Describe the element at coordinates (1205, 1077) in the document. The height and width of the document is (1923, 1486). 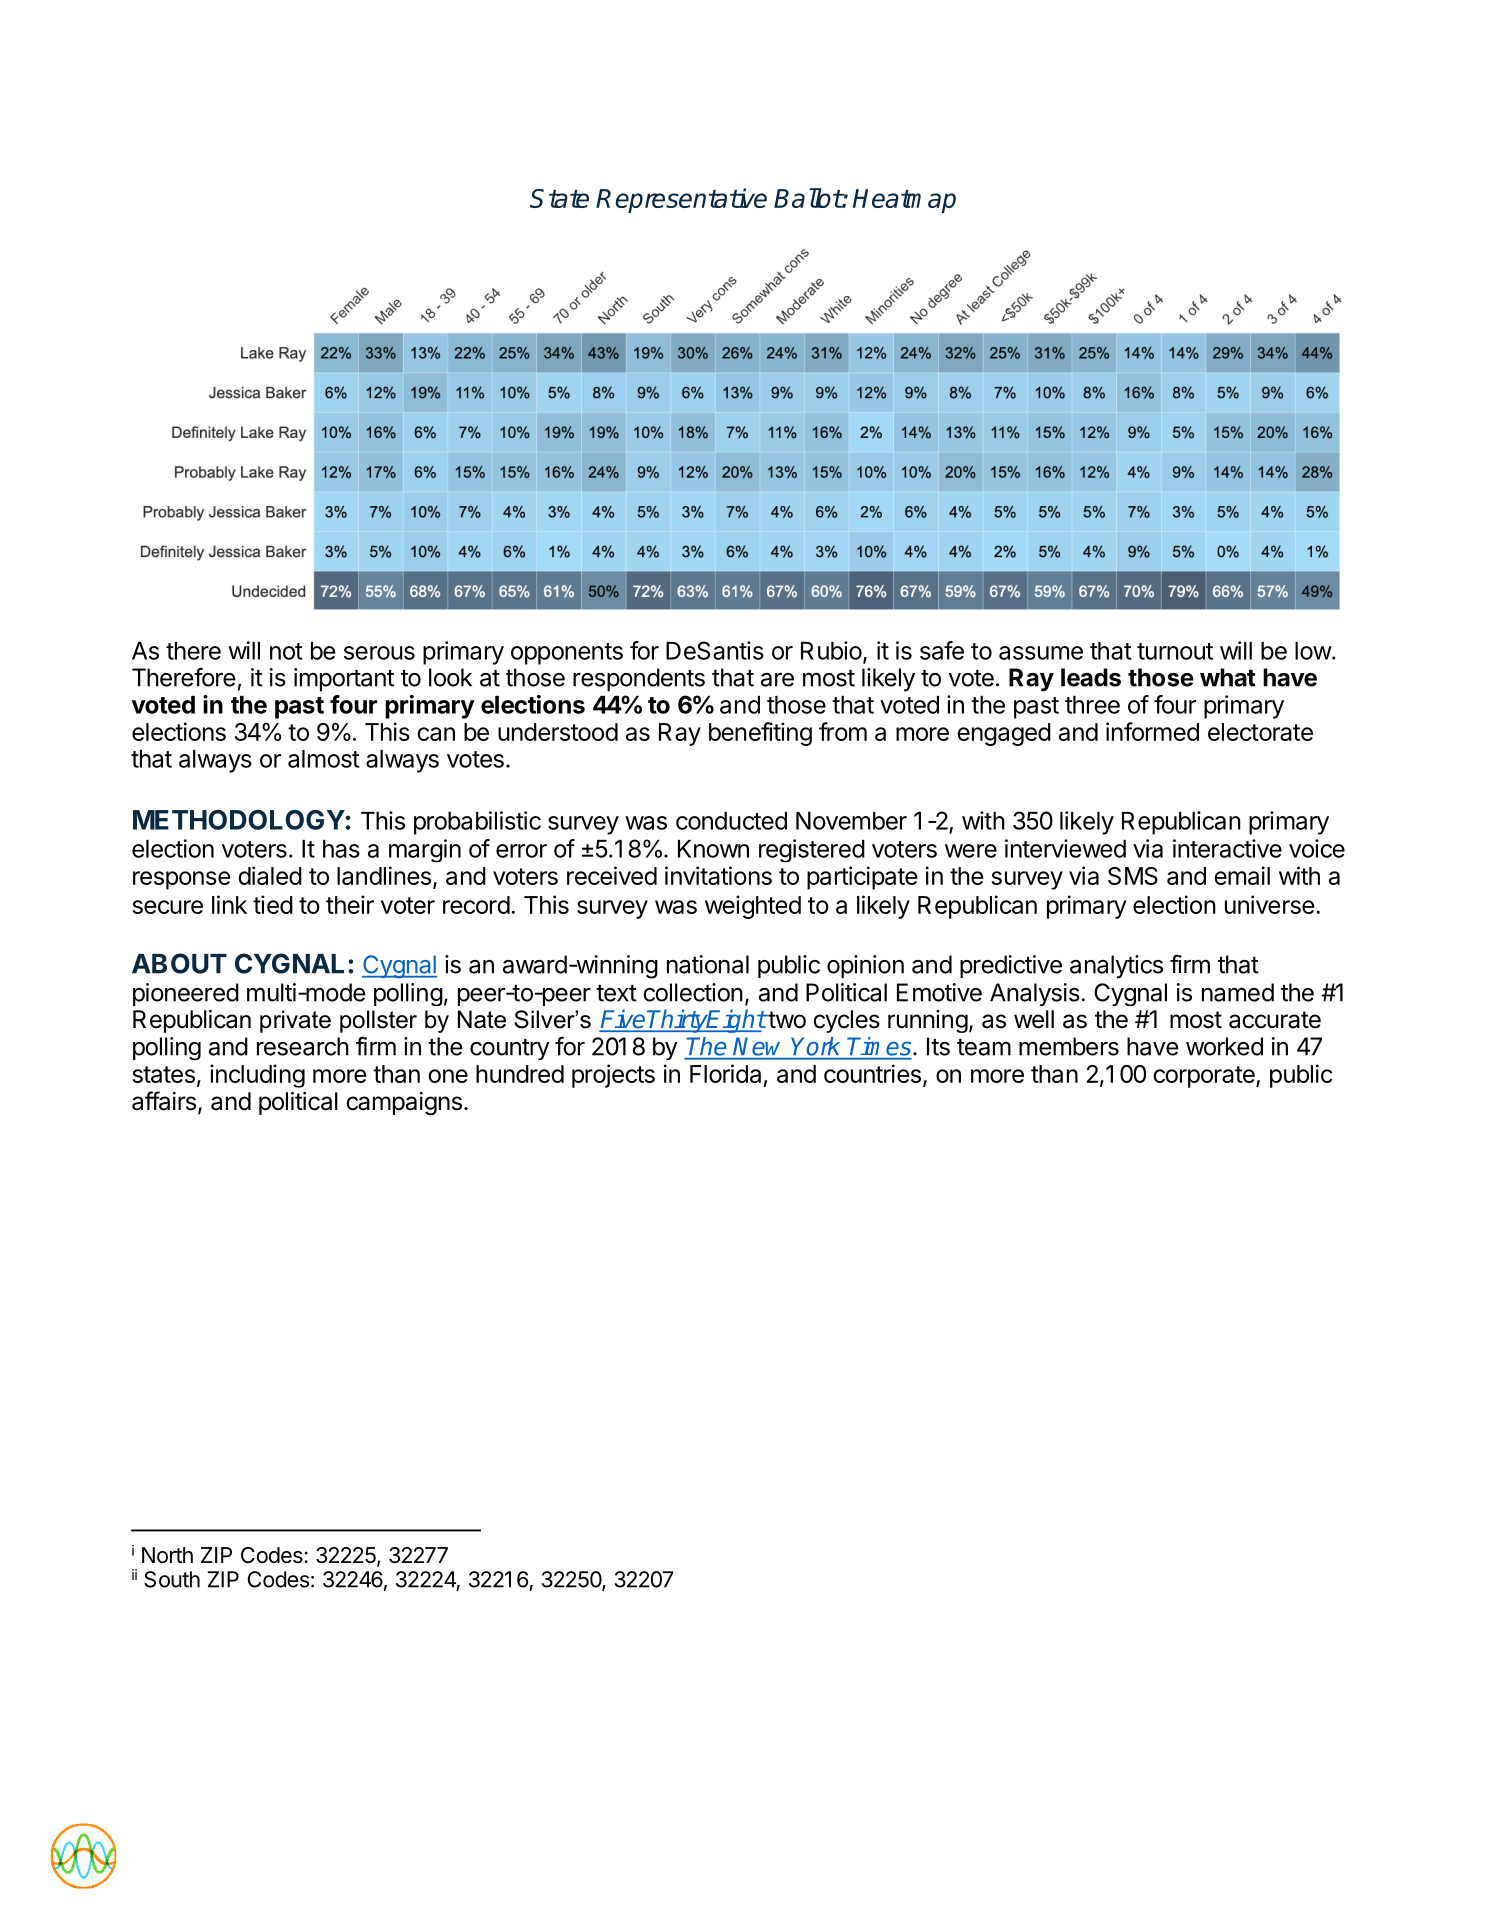
I see `corporate` at that location.
